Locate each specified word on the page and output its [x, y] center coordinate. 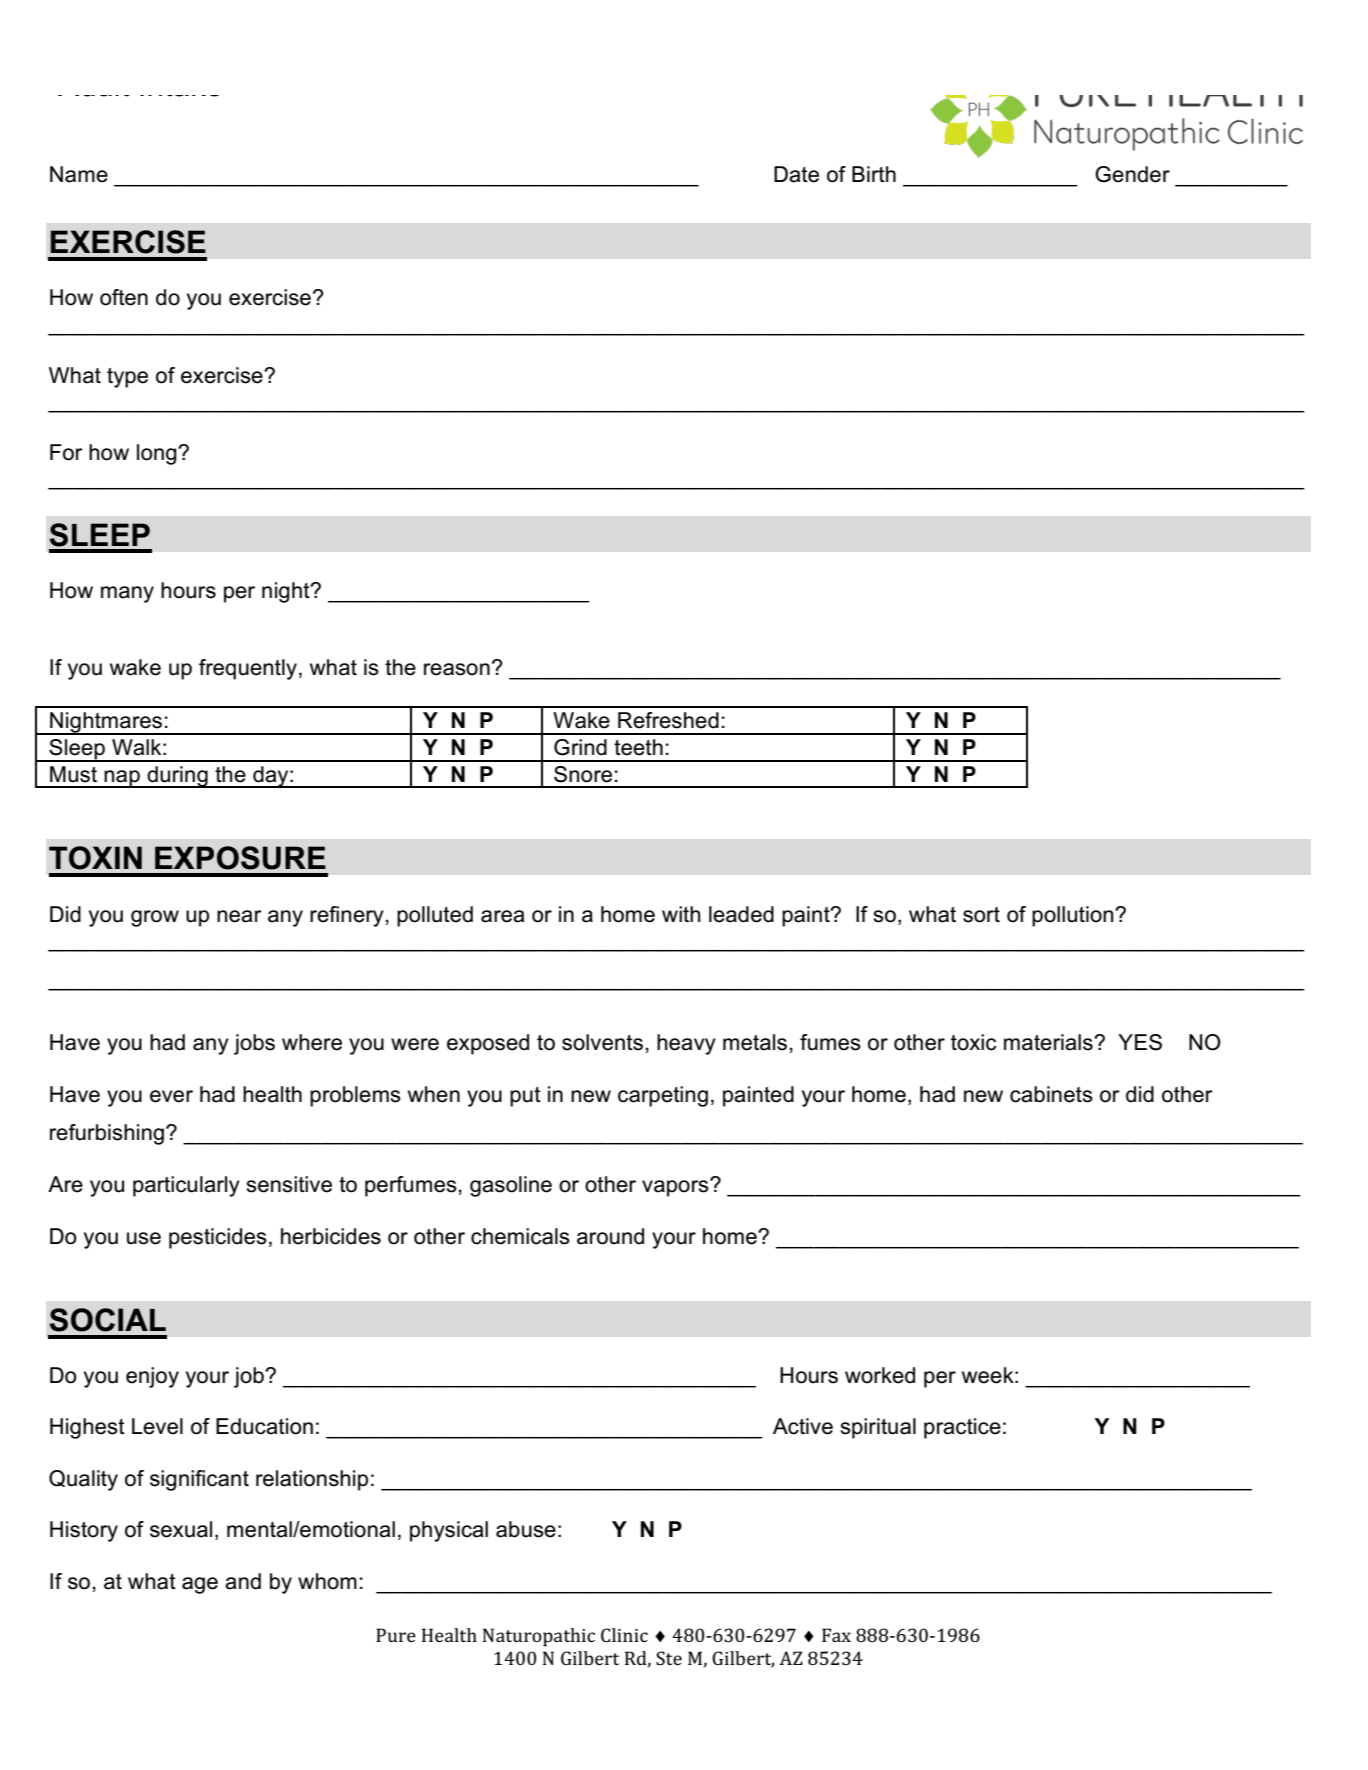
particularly [186, 1186]
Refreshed [668, 720]
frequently [248, 669]
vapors [676, 1187]
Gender [1132, 174]
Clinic [624, 1635]
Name [79, 174]
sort [981, 915]
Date [796, 174]
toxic [973, 1042]
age [200, 1585]
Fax [836, 1635]
